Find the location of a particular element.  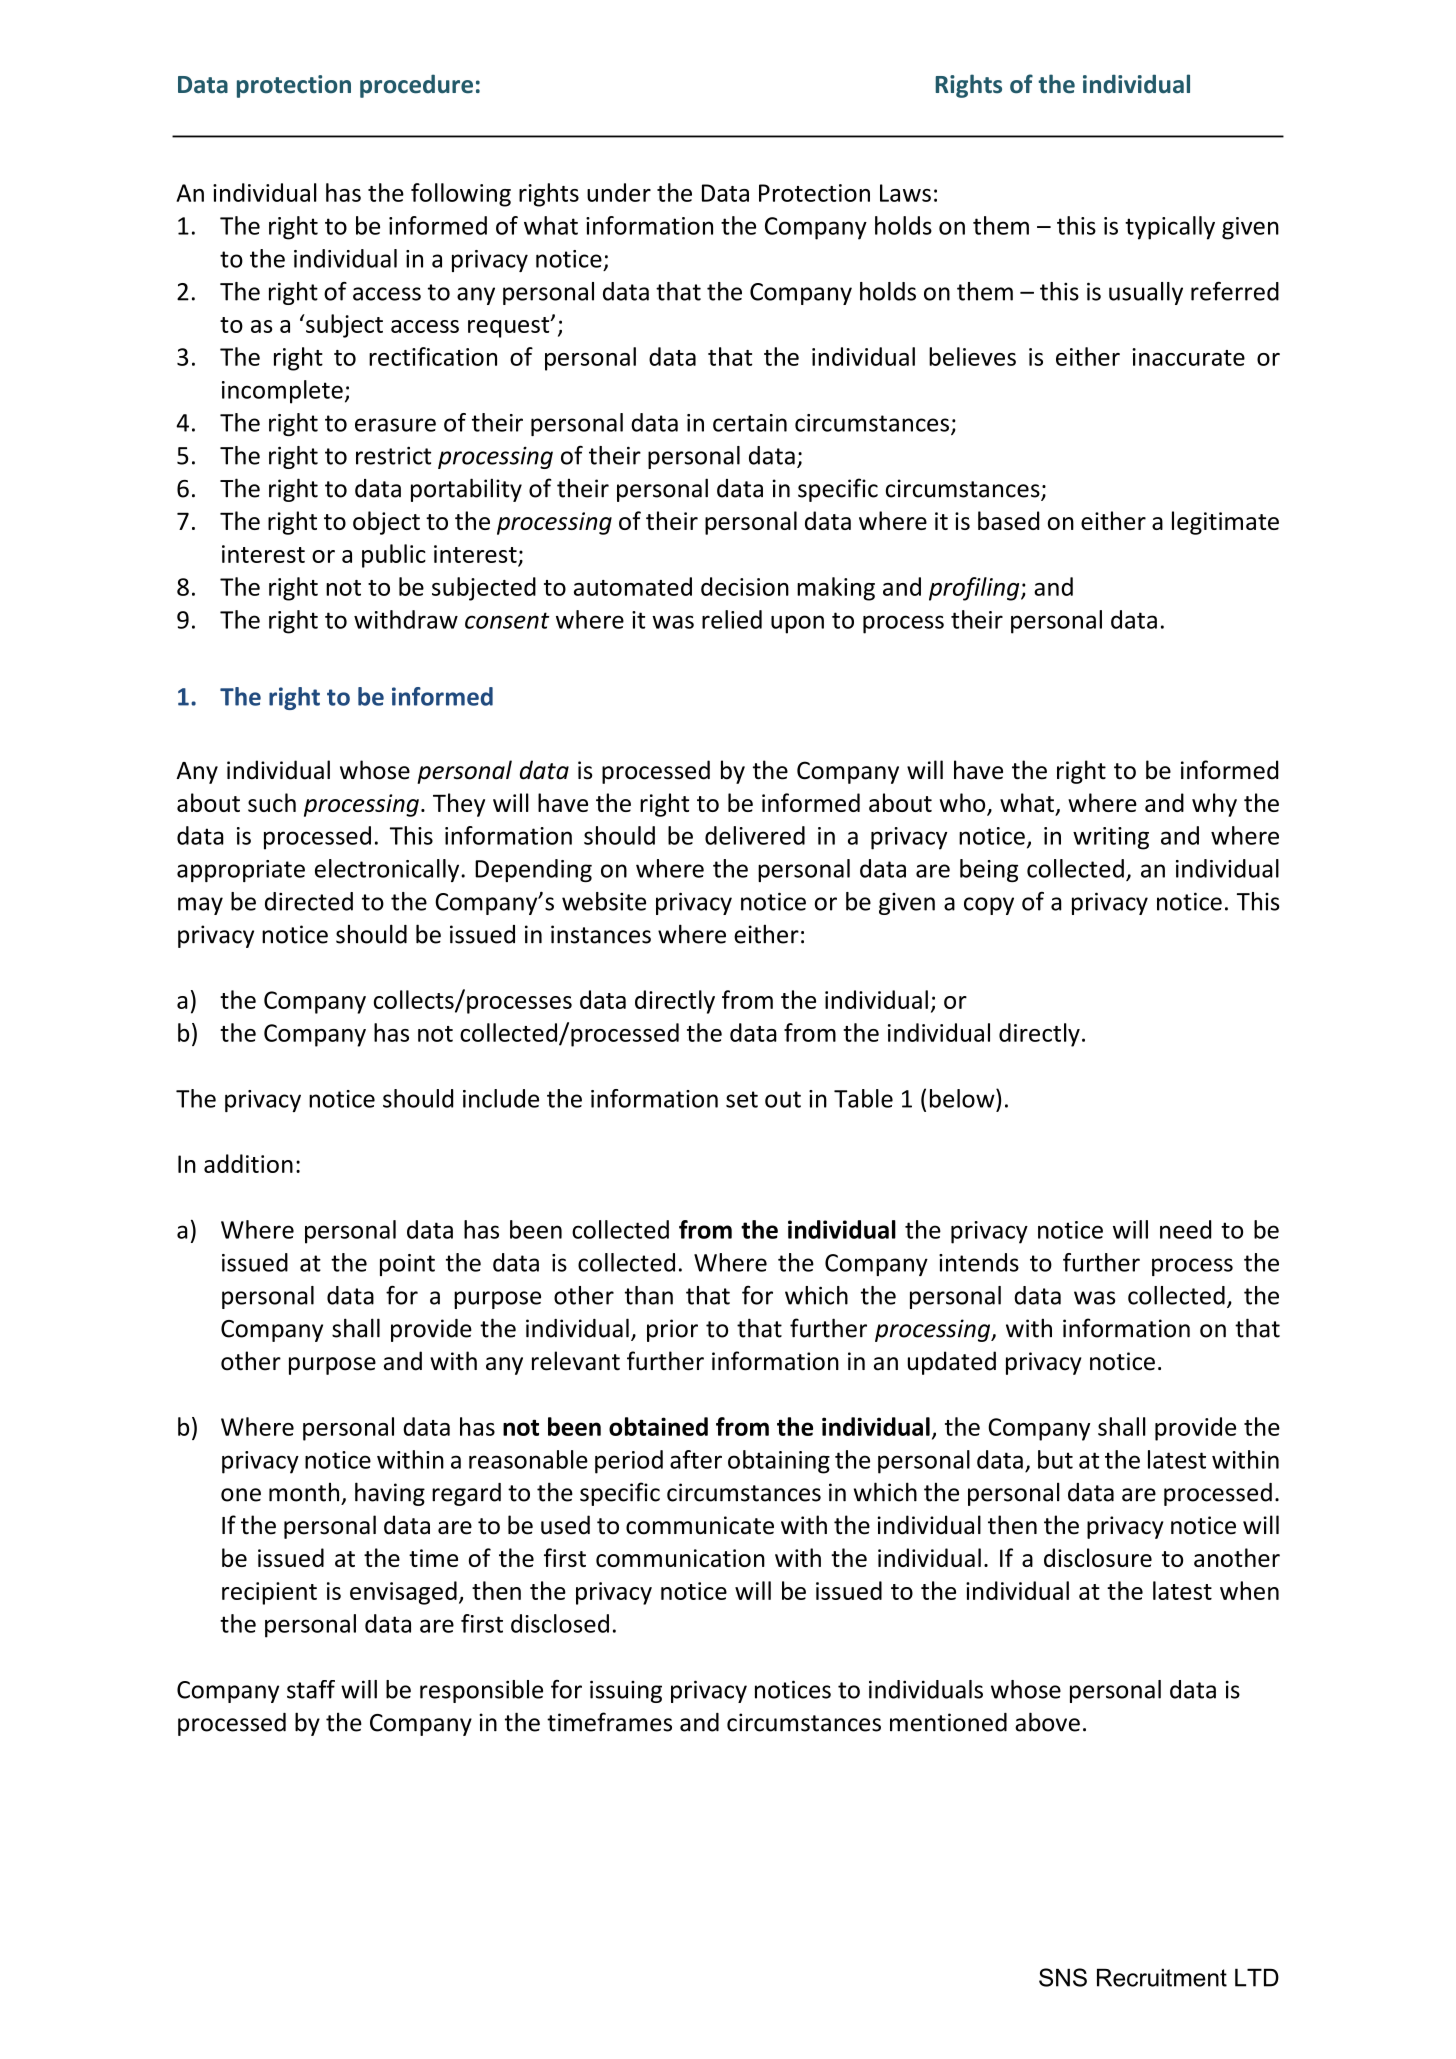

typically is located at coordinates (1170, 228).
